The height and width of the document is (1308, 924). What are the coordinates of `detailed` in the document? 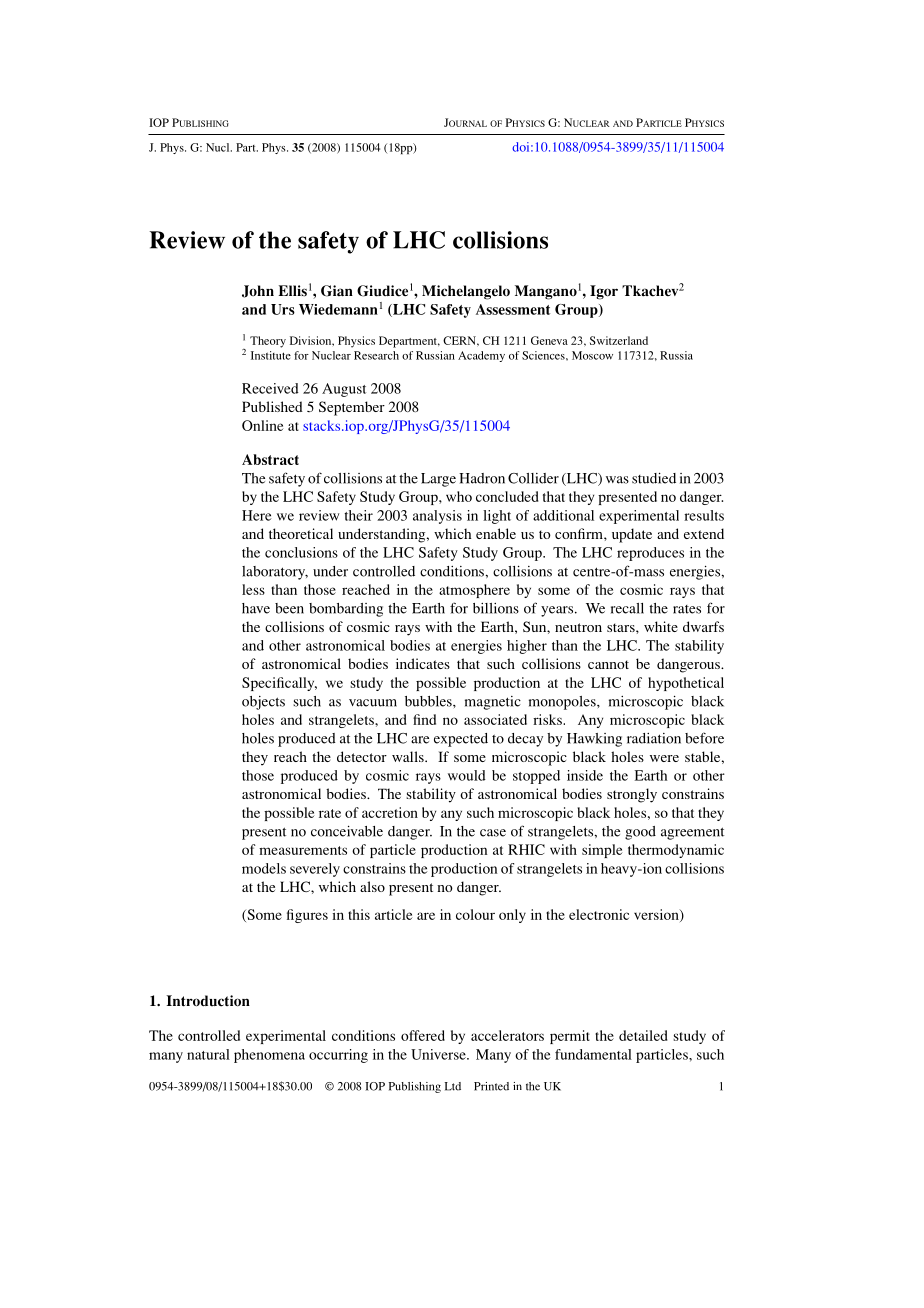 It's located at (643, 1035).
